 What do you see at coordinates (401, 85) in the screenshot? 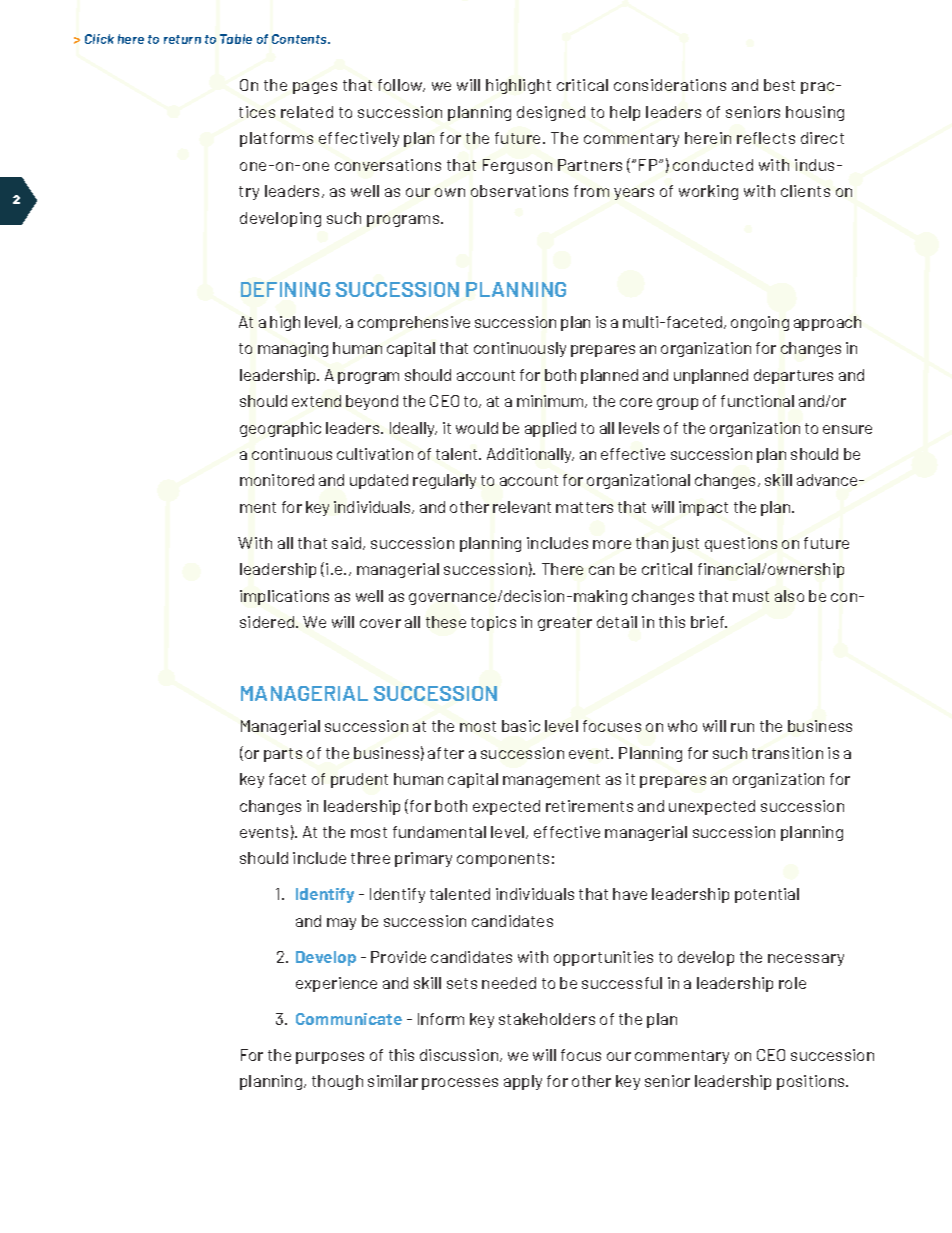
I see `follow` at bounding box center [401, 85].
